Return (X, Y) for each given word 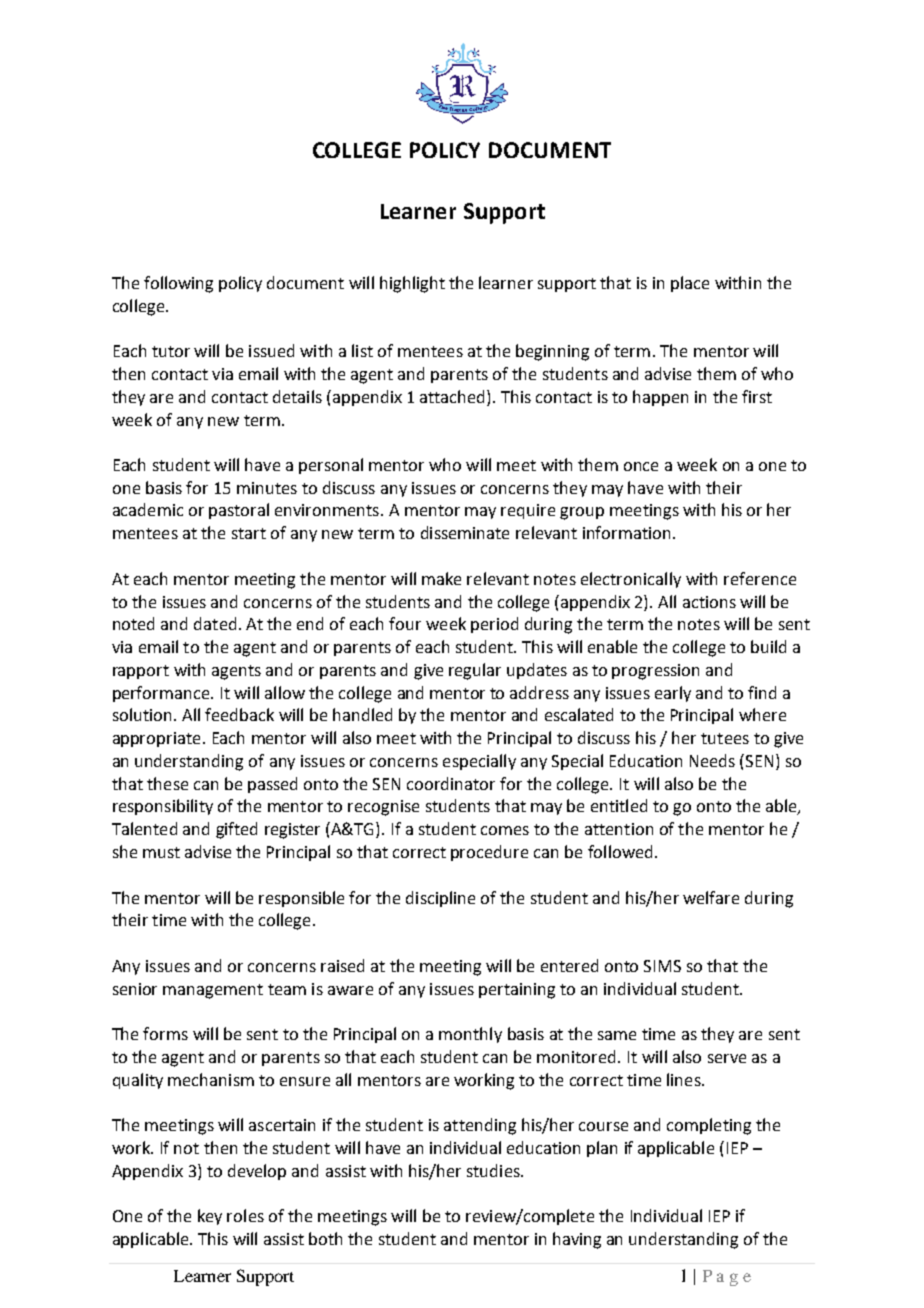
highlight (412, 284)
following (178, 284)
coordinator (451, 783)
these (167, 783)
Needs (712, 760)
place (690, 284)
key (210, 1217)
